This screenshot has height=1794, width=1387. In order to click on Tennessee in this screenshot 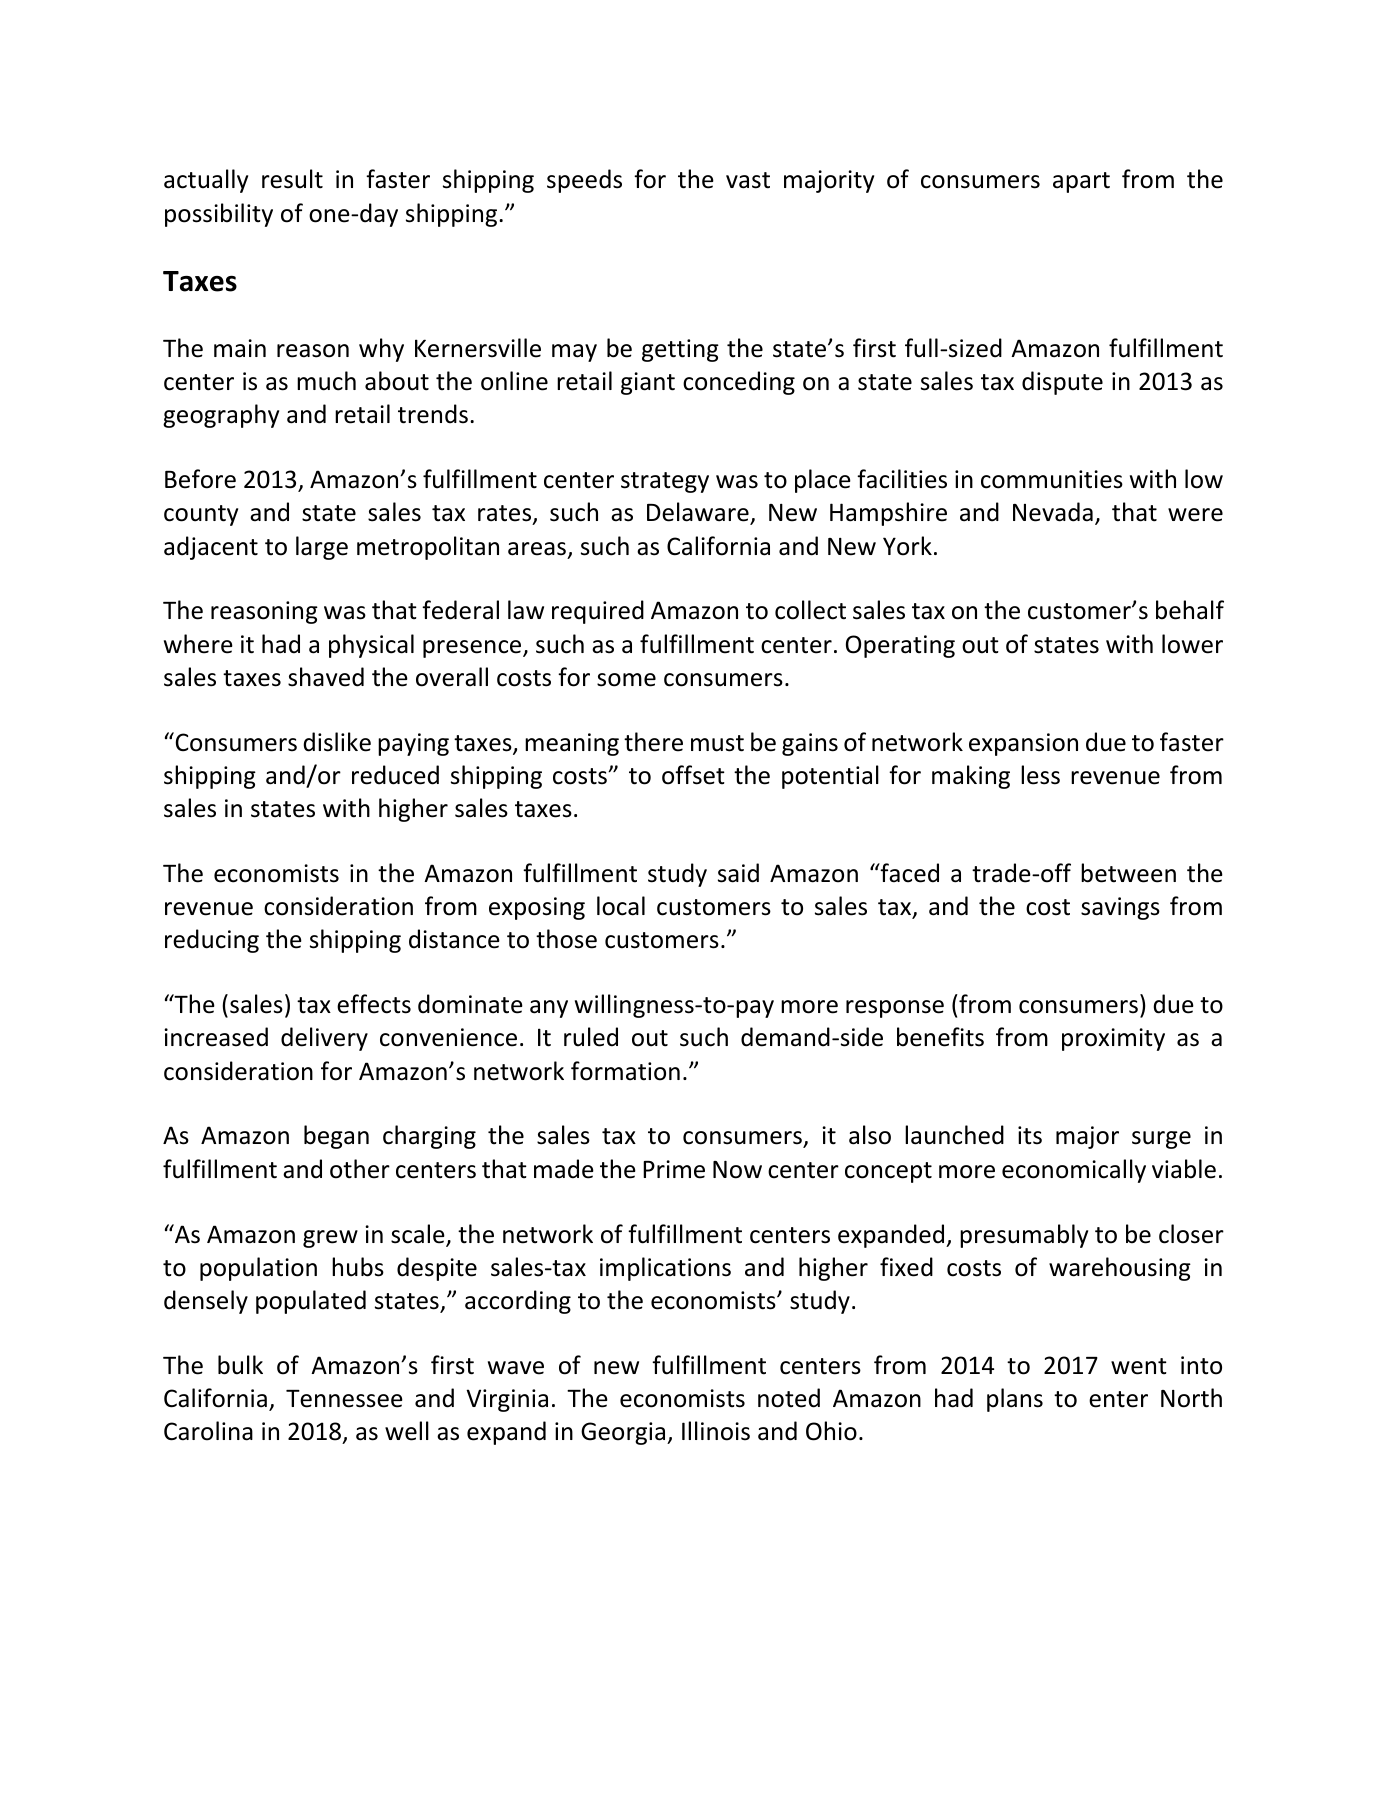, I will do `click(344, 1399)`.
